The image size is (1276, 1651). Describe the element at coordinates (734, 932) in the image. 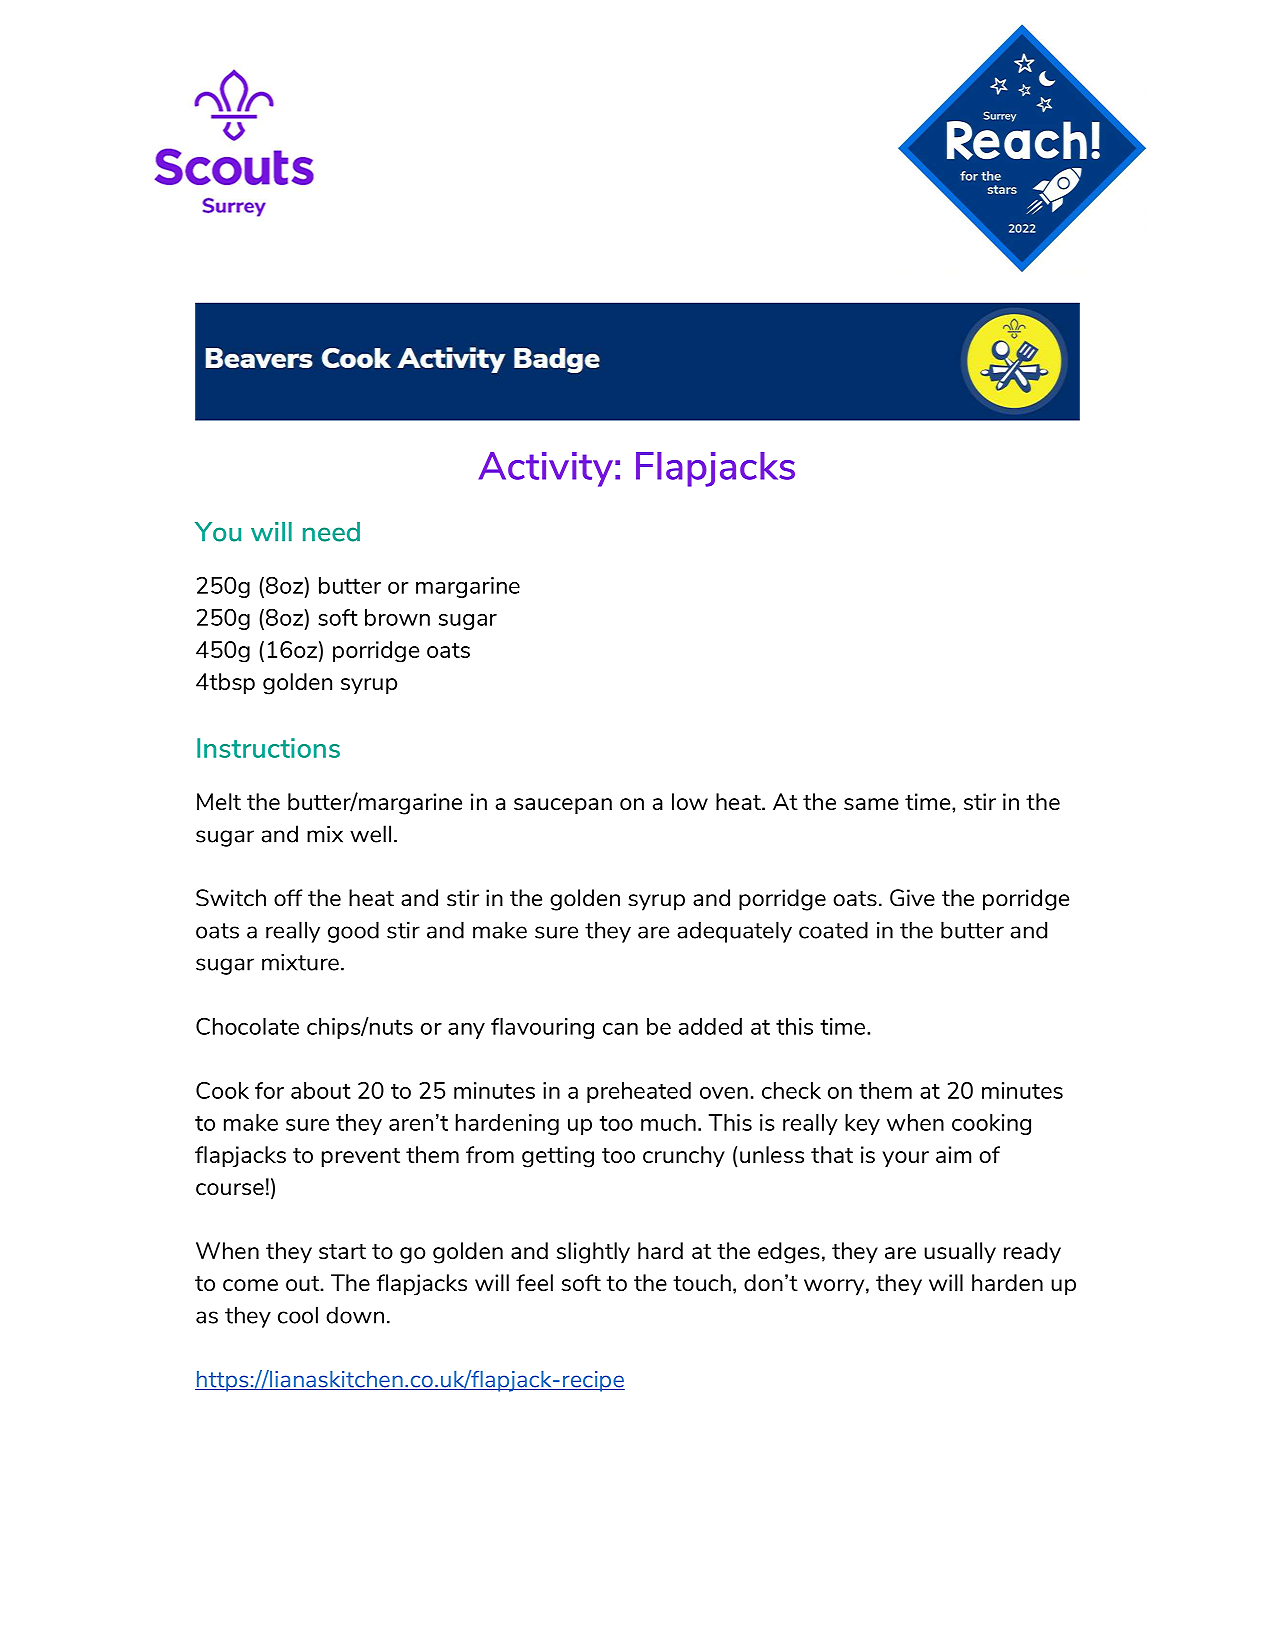

I see `adequately` at that location.
